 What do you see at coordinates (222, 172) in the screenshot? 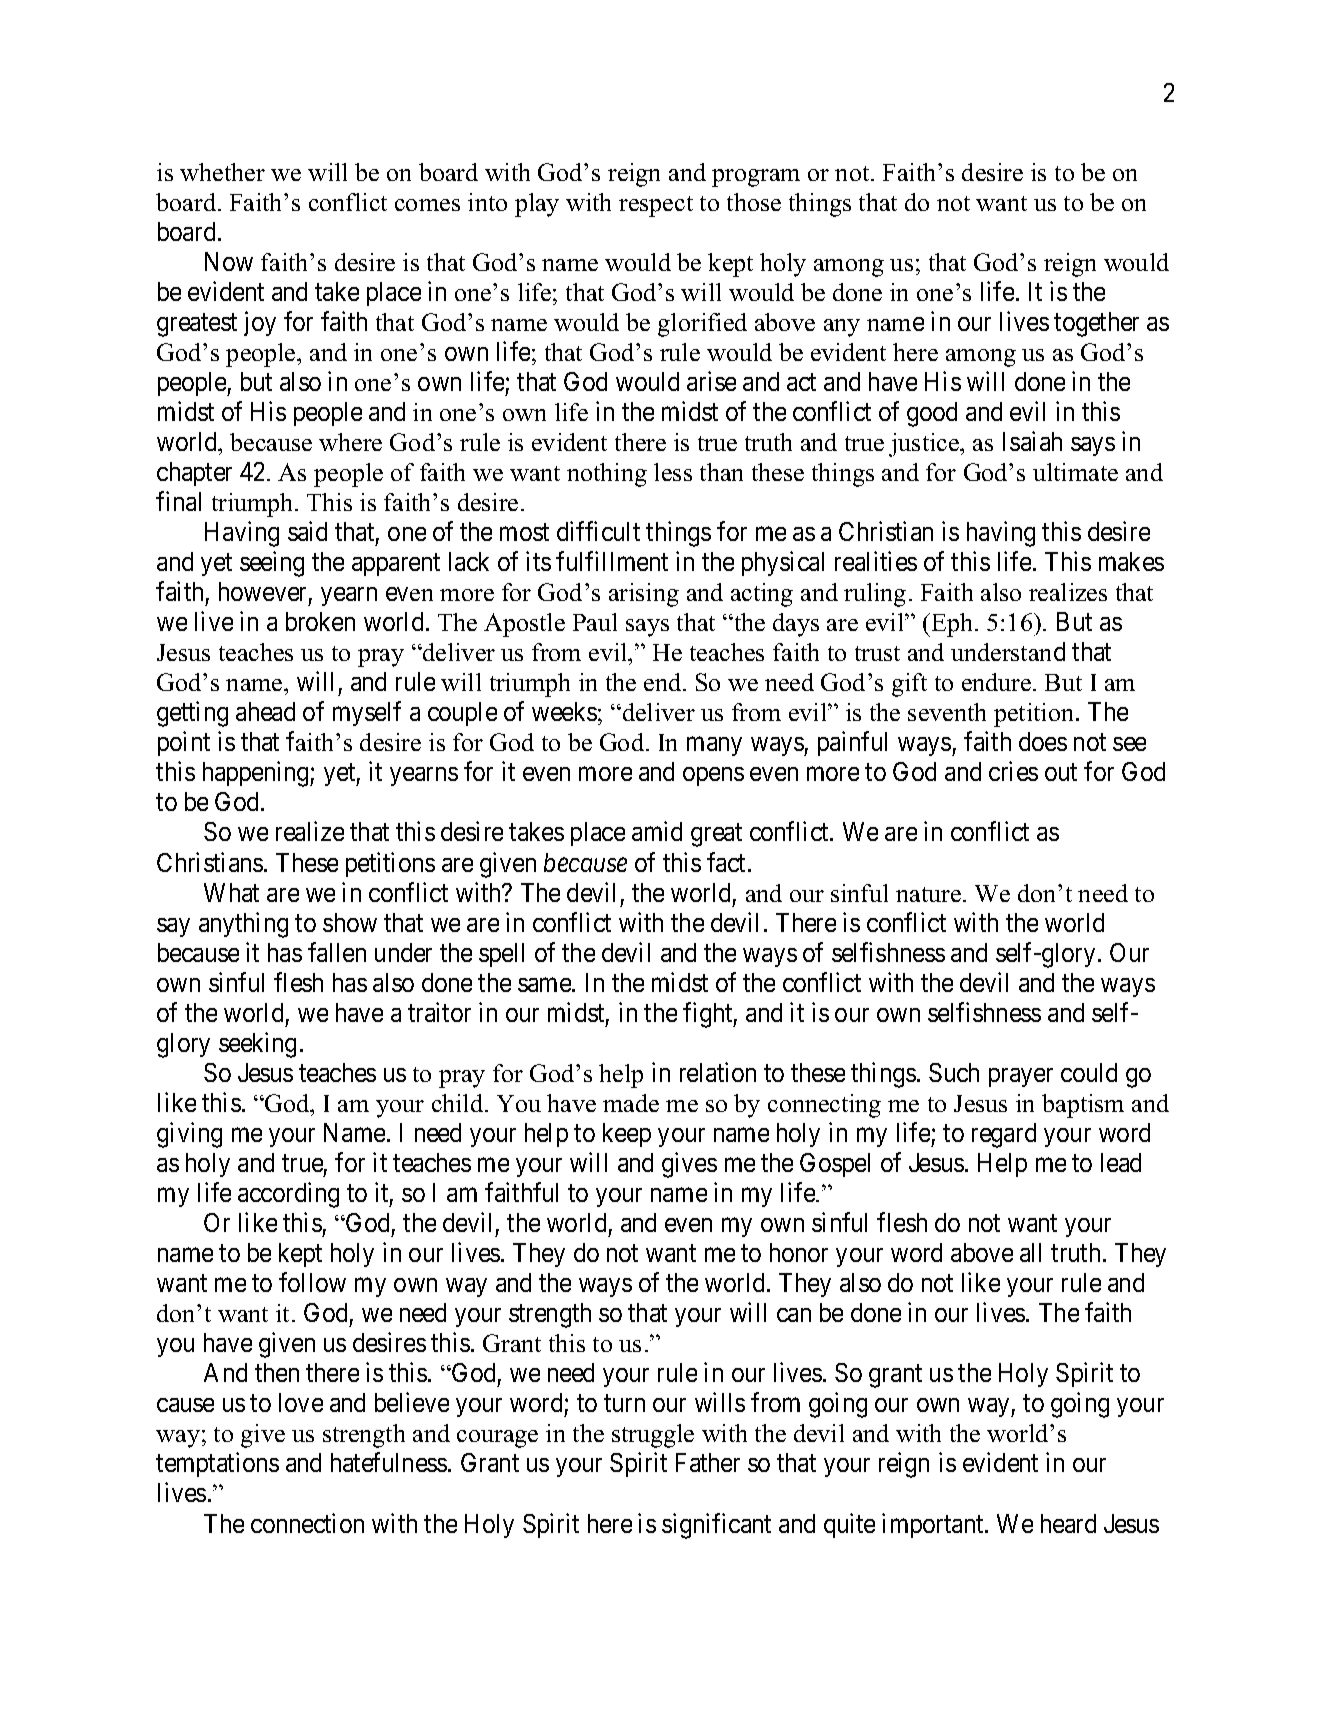
I see `whether` at bounding box center [222, 172].
